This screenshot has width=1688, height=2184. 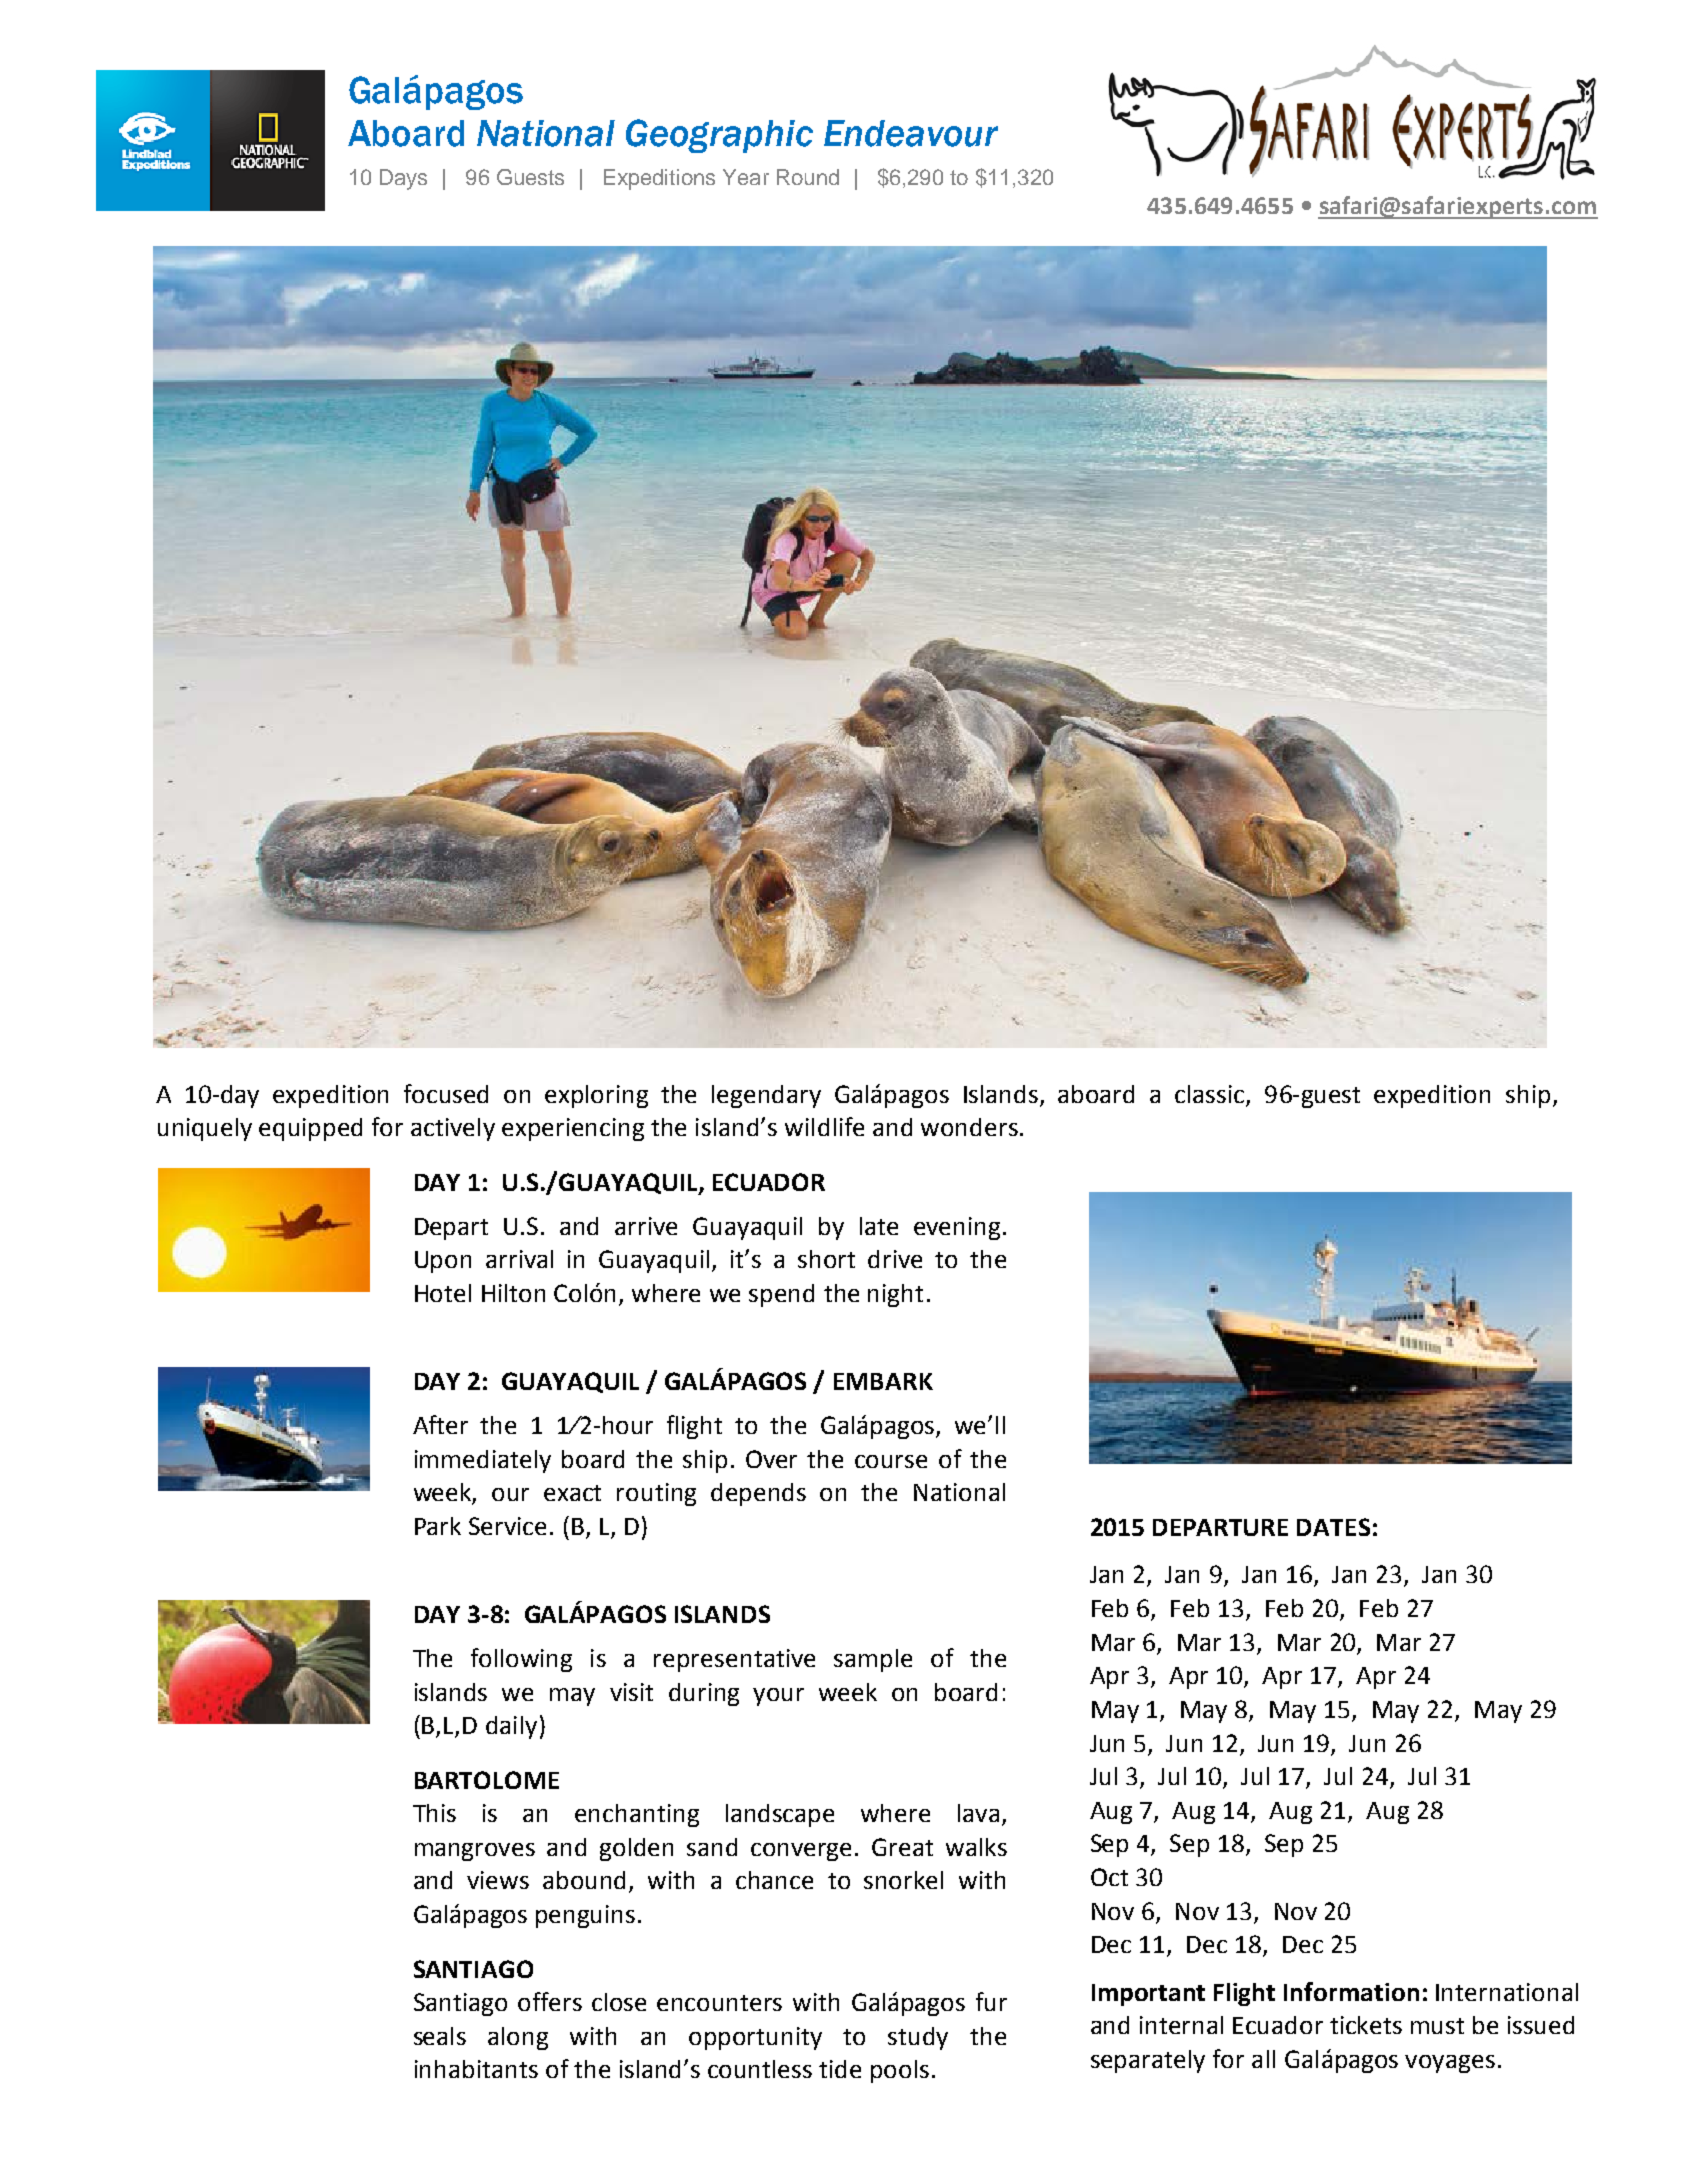 I want to click on study, so click(x=918, y=2038).
